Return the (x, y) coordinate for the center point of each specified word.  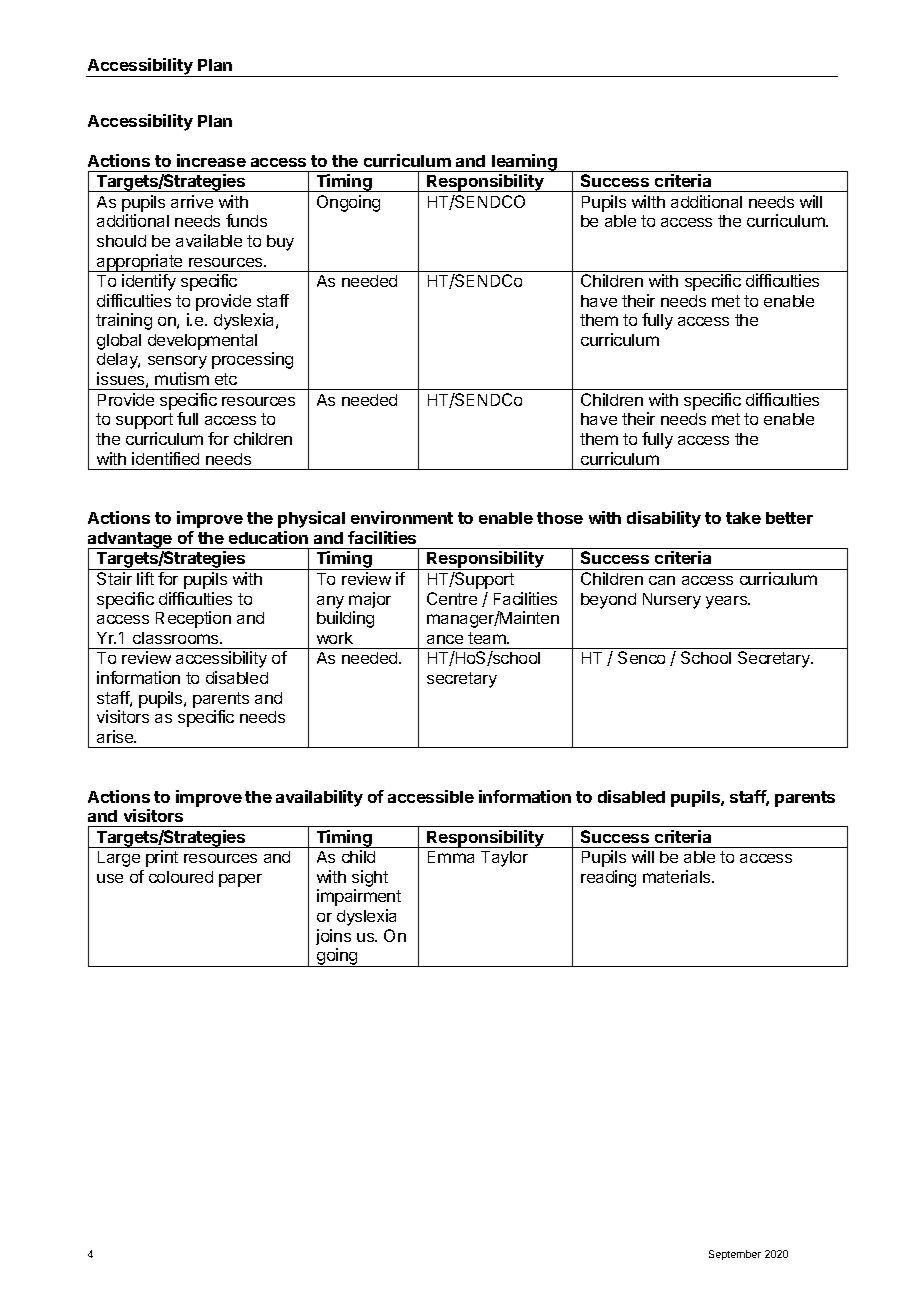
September (735, 1255)
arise (116, 736)
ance (445, 639)
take (743, 518)
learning (524, 163)
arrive (192, 201)
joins (333, 937)
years (728, 602)
